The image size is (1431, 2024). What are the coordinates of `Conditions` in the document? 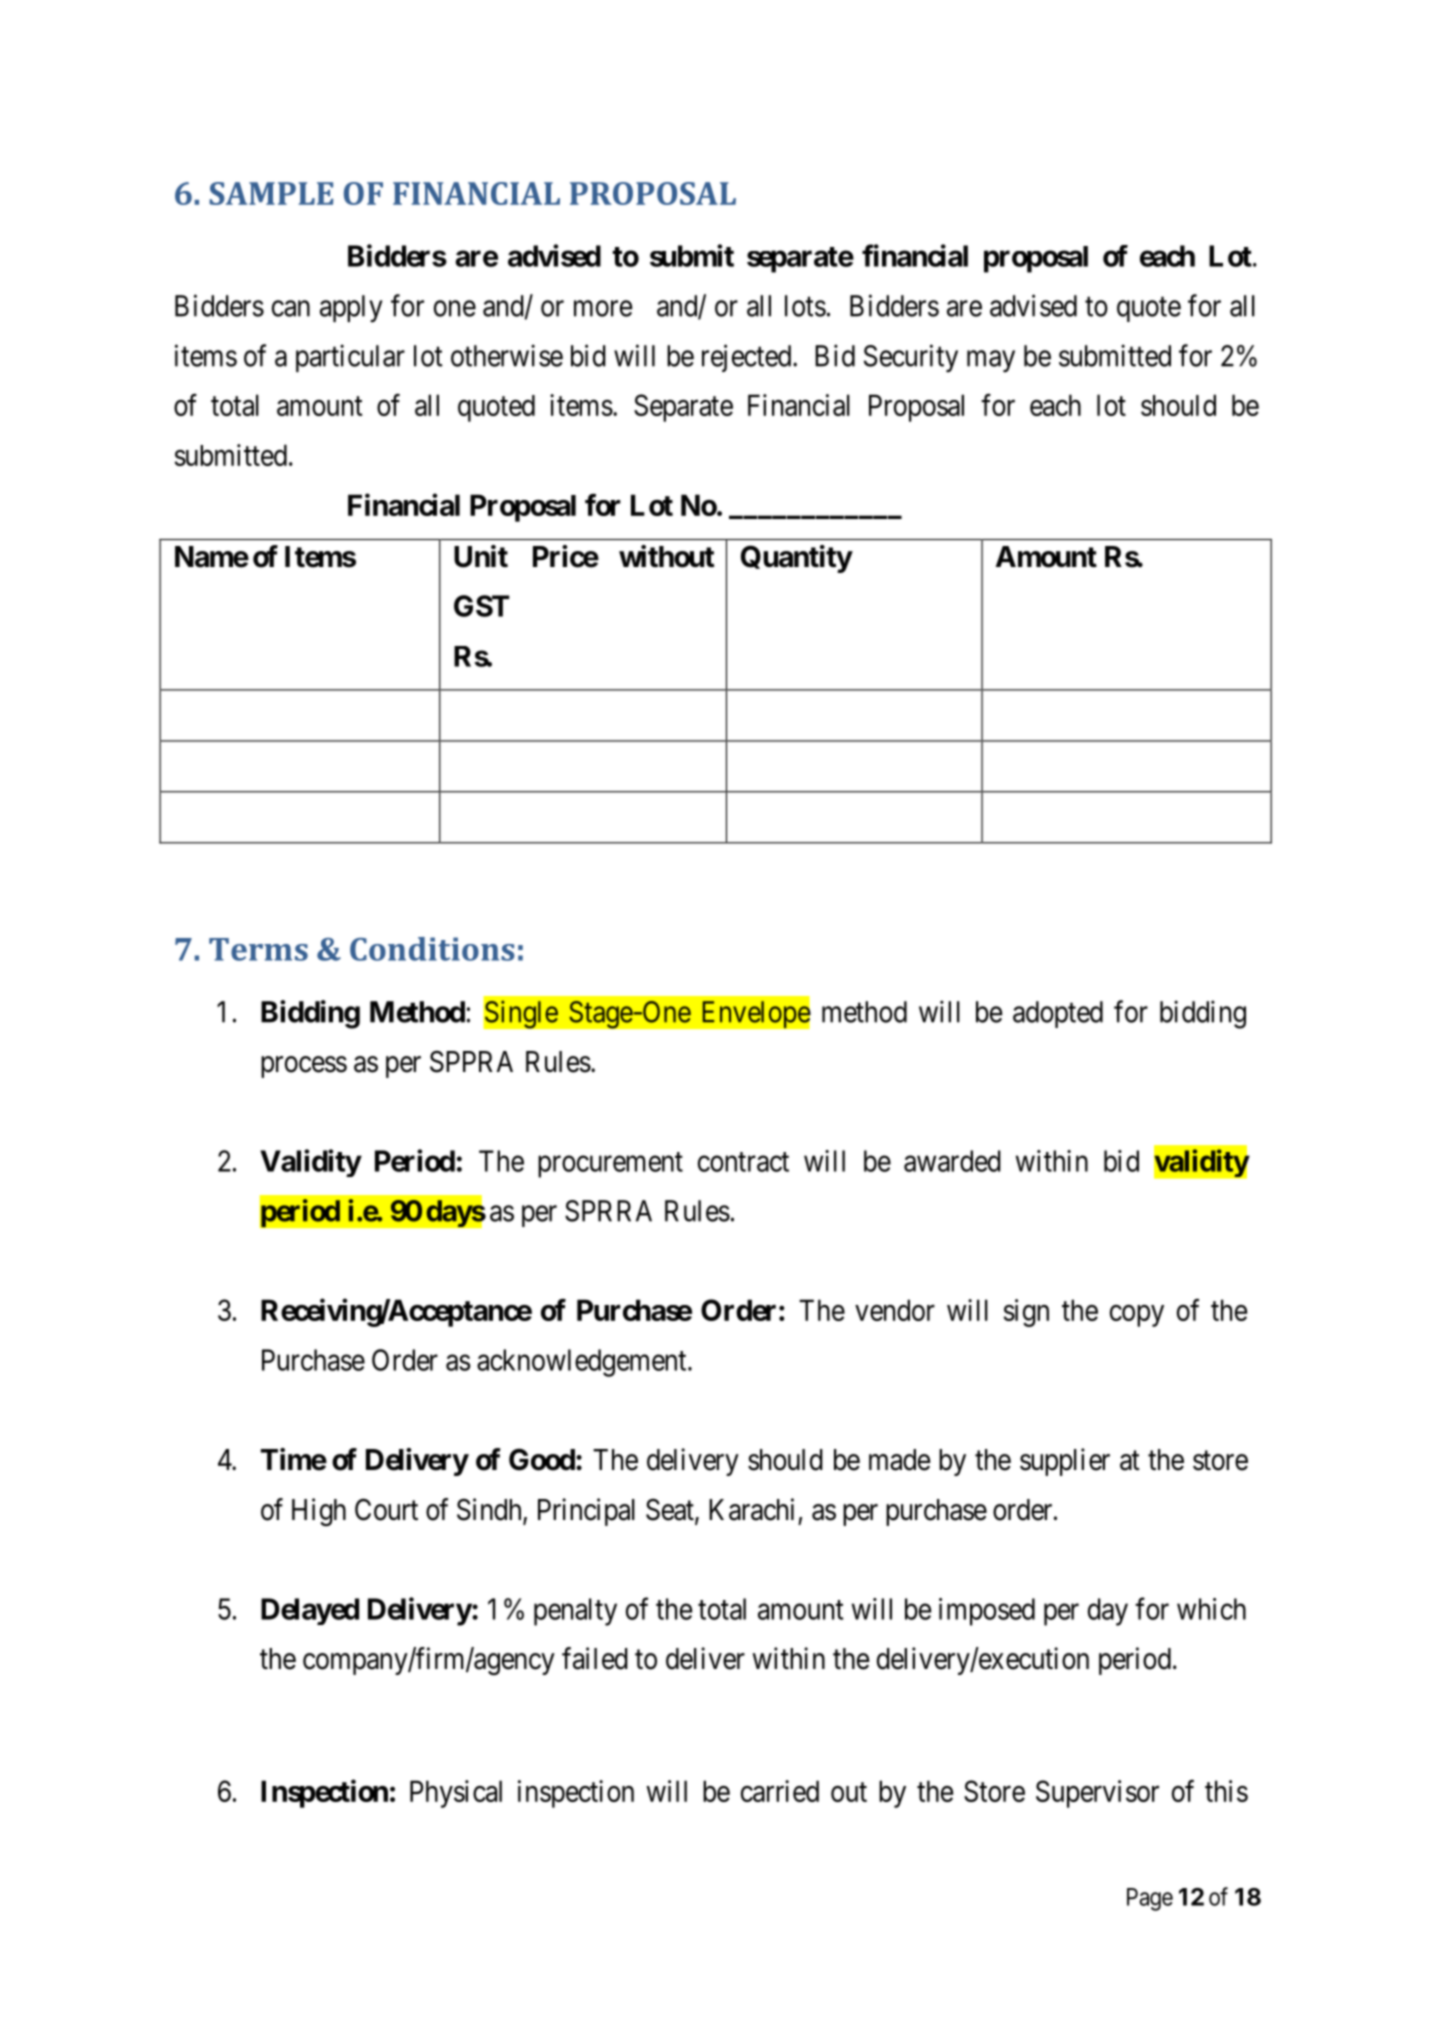 It's located at (432, 949).
